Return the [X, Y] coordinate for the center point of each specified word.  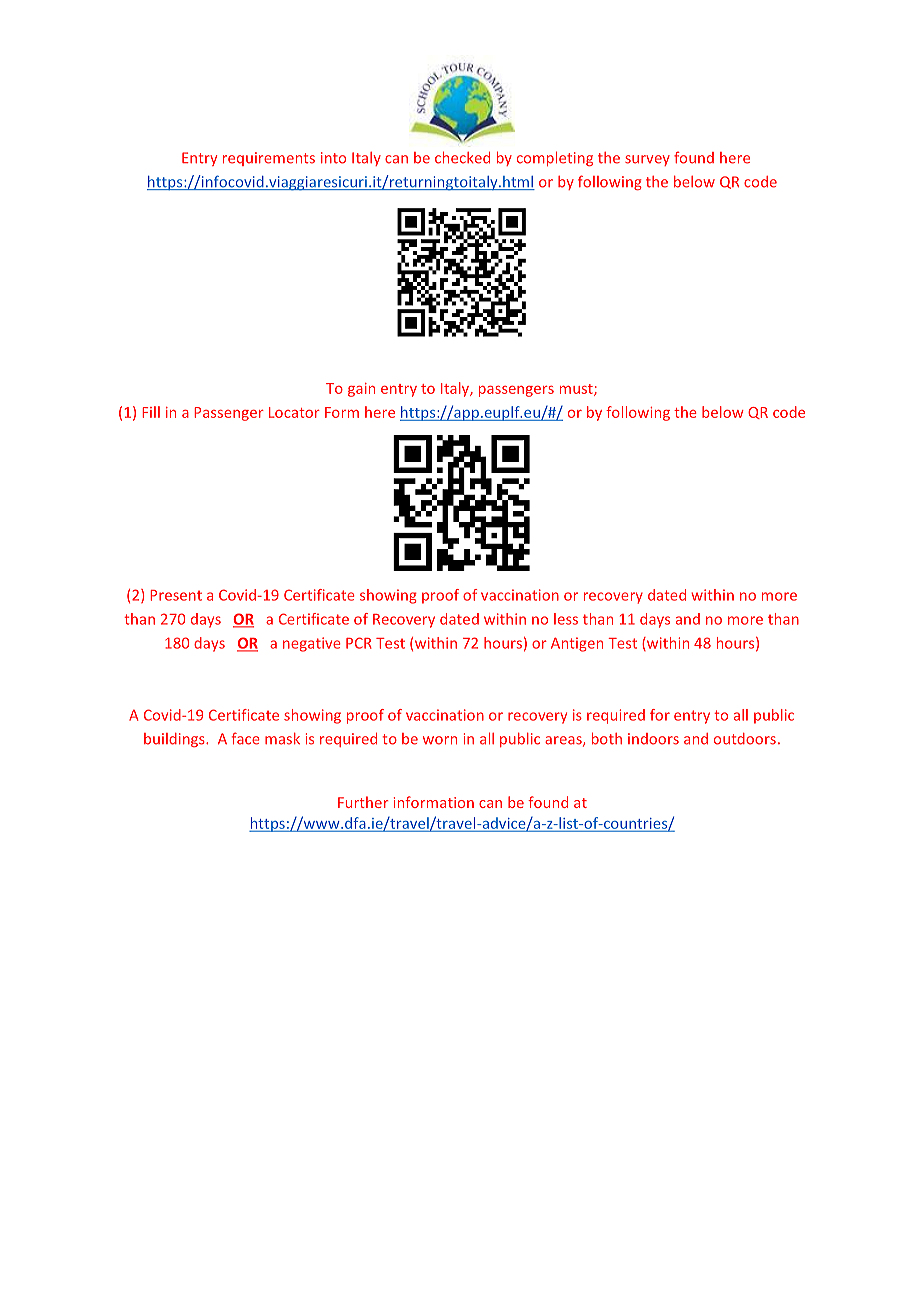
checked [462, 157]
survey [647, 160]
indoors [653, 739]
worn [440, 740]
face [246, 738]
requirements [269, 159]
